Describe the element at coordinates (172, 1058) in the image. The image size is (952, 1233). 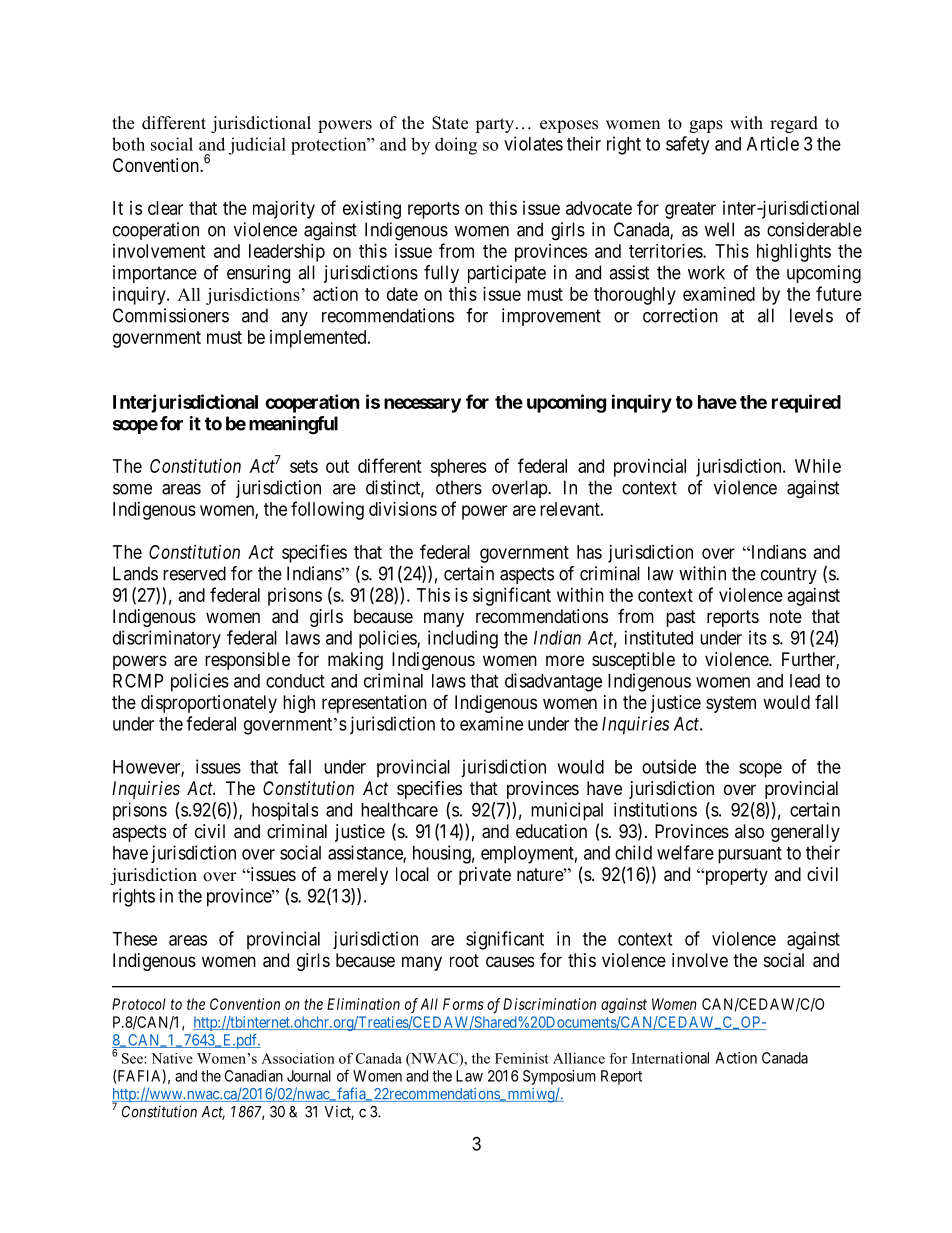
I see `Native` at that location.
